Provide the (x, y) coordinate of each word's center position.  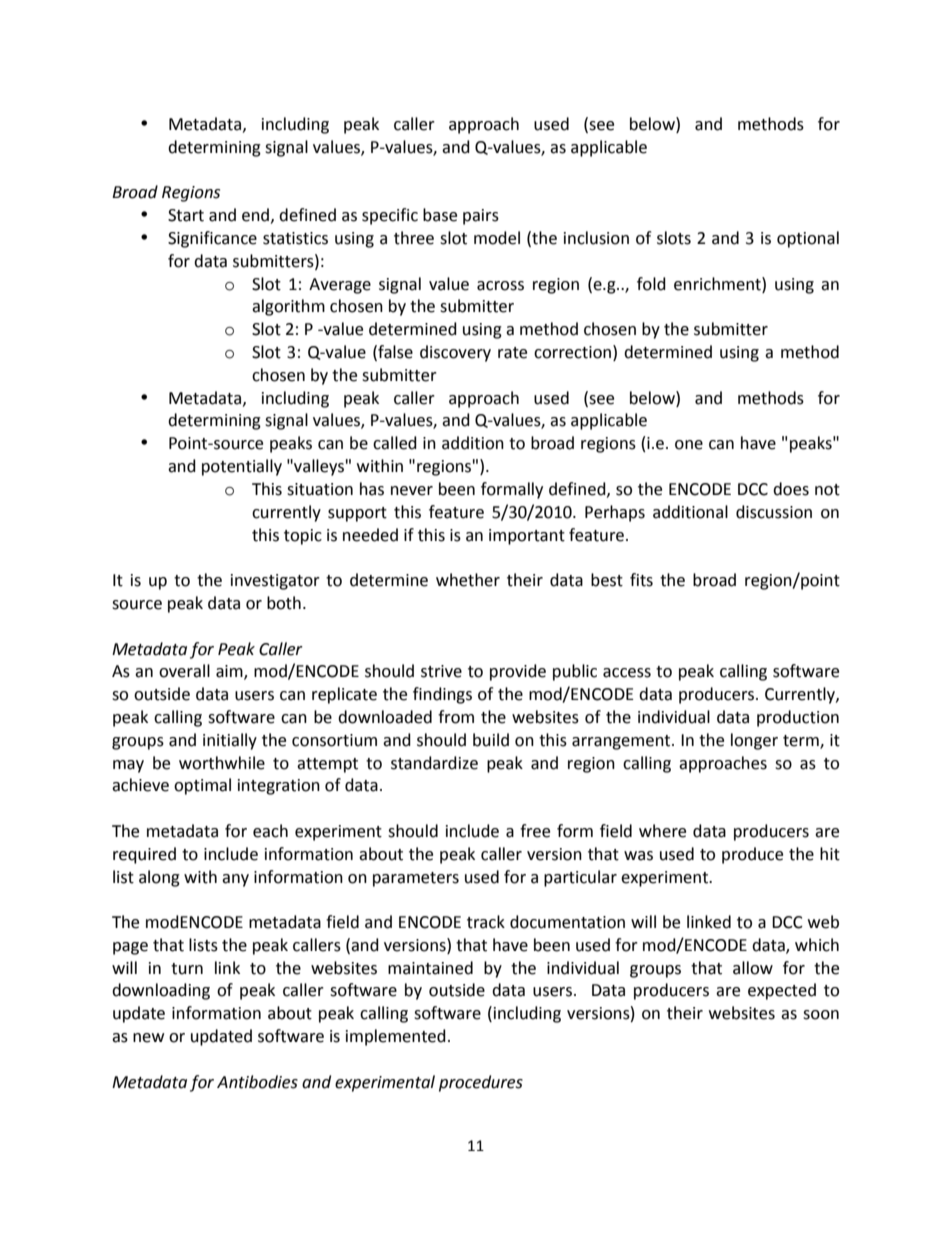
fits (641, 580)
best (607, 580)
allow (753, 968)
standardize (434, 763)
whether (468, 580)
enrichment (718, 284)
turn (187, 969)
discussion (774, 512)
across (500, 286)
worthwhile (222, 763)
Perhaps (615, 513)
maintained (430, 968)
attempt (327, 765)
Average (340, 286)
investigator (275, 582)
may (128, 766)
